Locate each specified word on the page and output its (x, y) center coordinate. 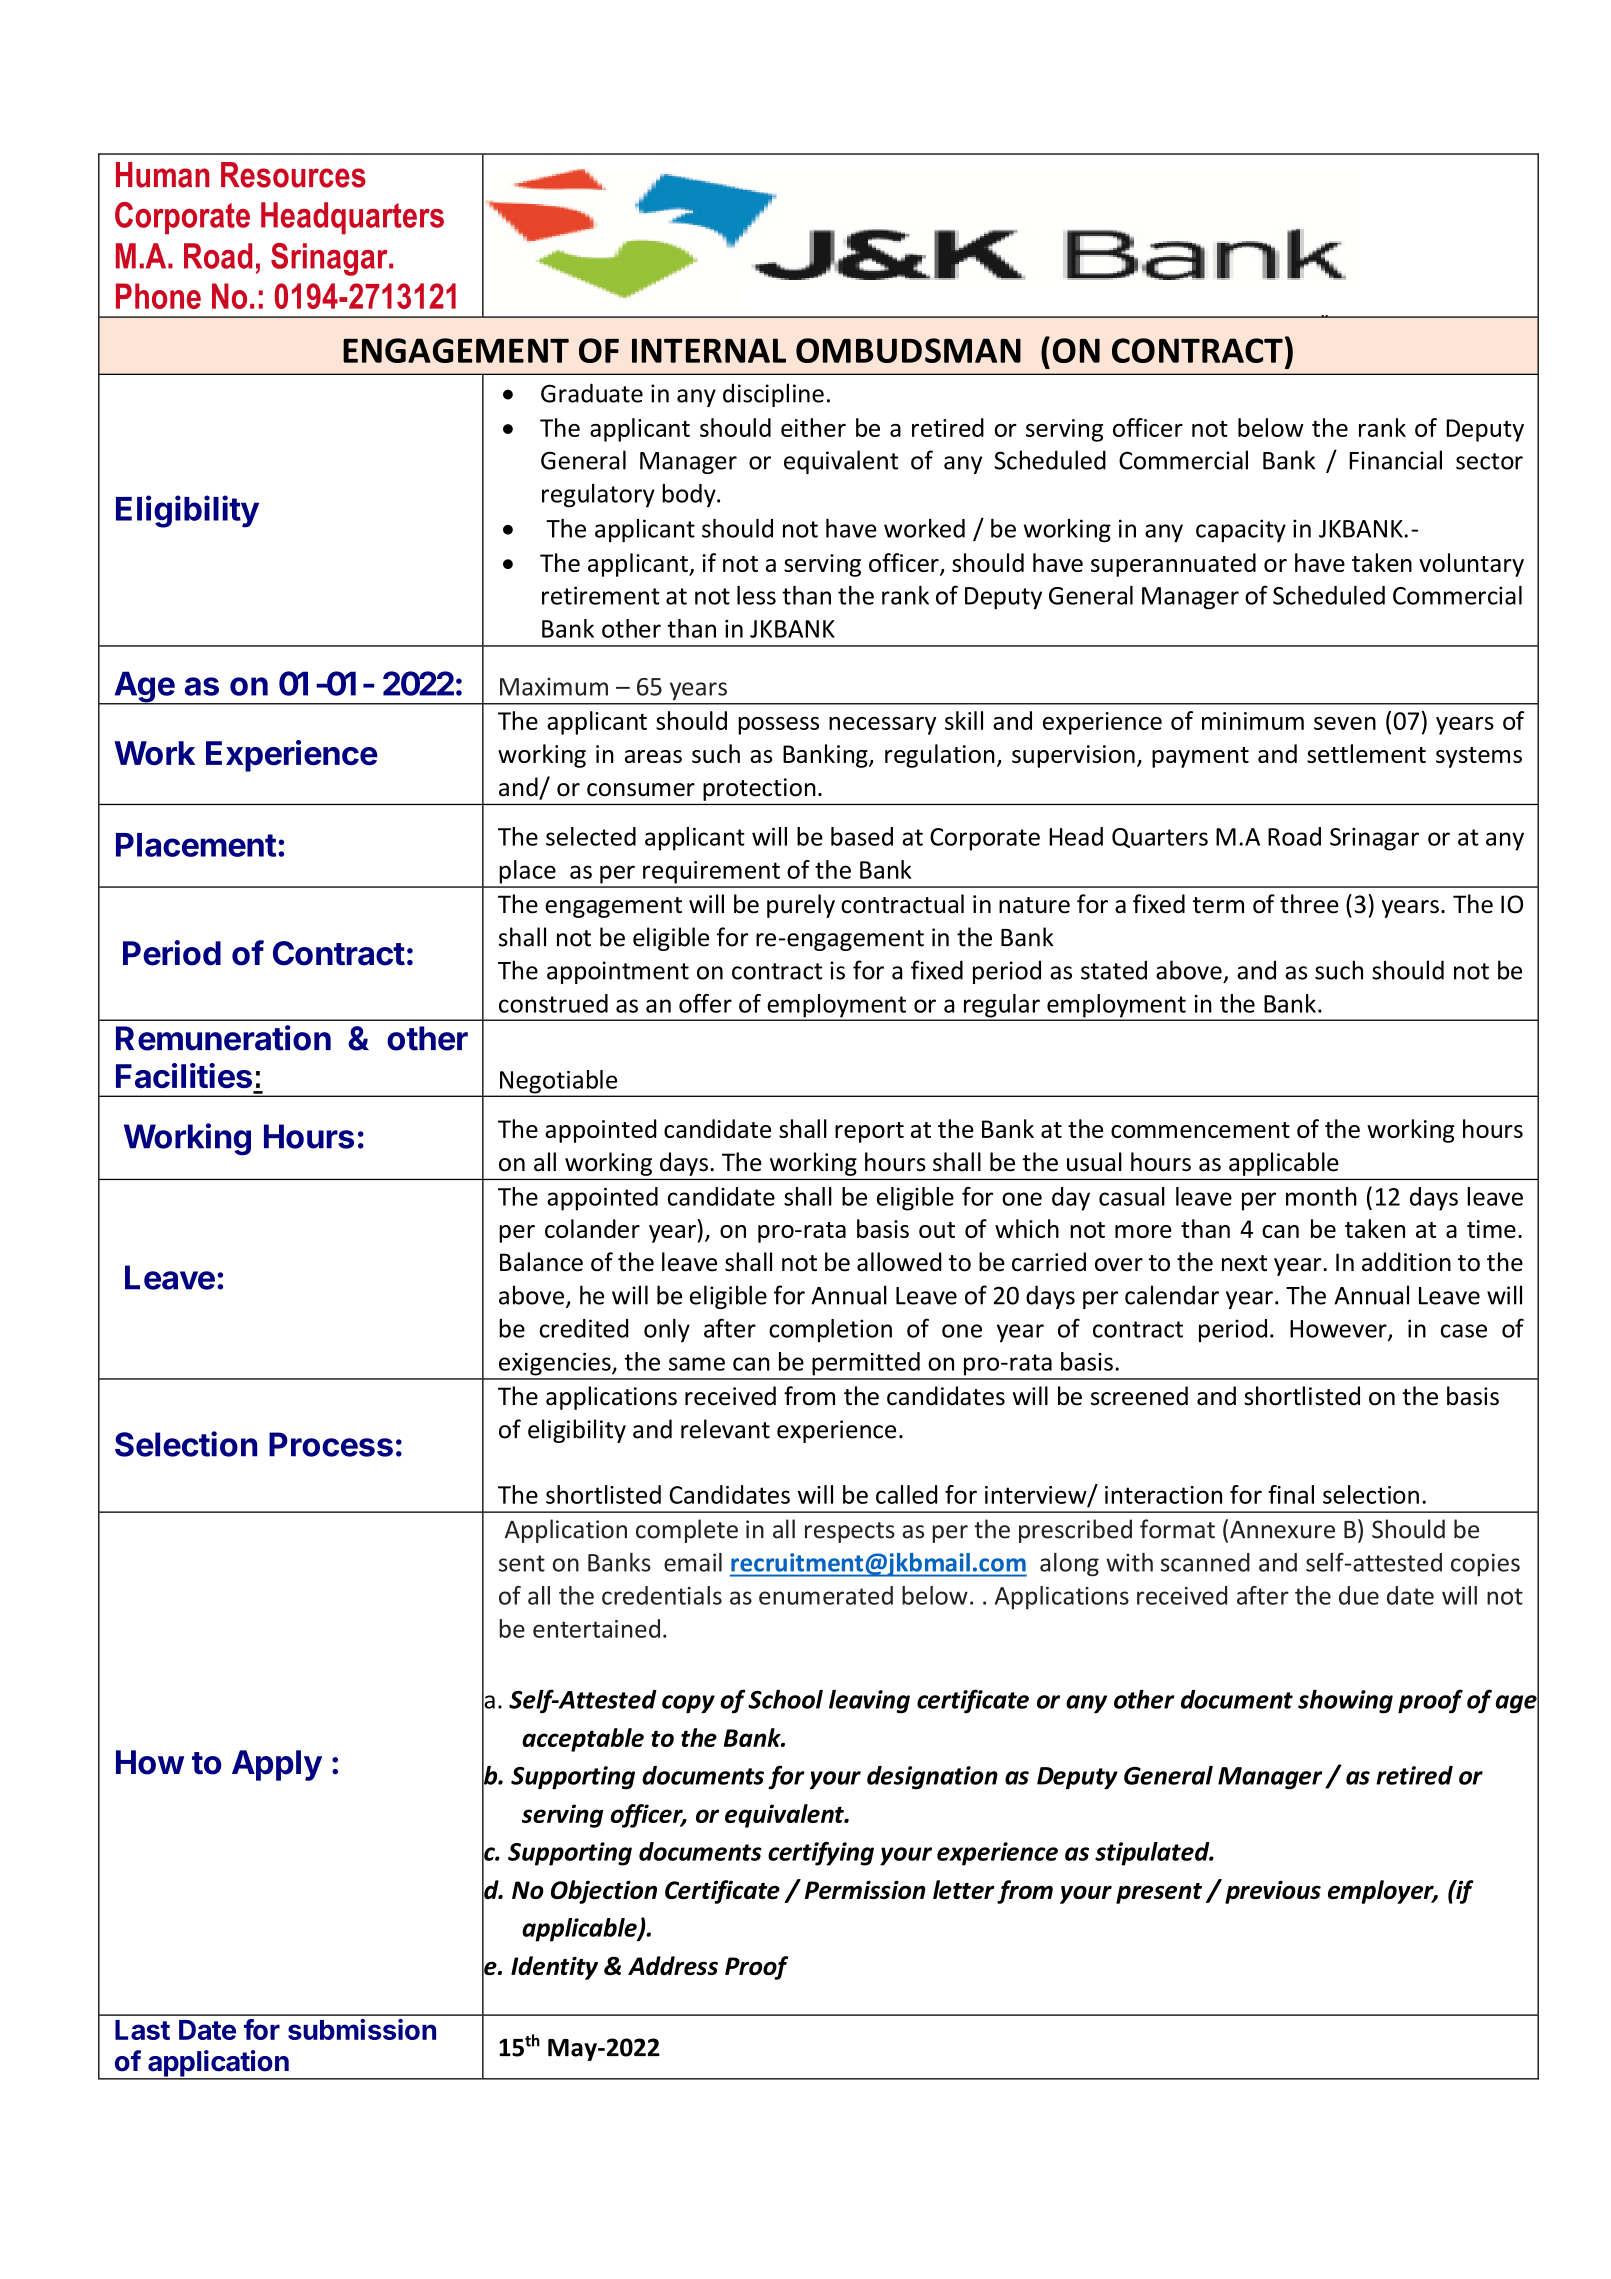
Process (331, 1444)
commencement (1200, 1130)
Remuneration (223, 1038)
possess (778, 726)
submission (362, 2029)
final (1291, 1494)
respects (850, 1532)
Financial (1395, 460)
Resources (293, 175)
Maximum (554, 686)
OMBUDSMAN (908, 350)
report (869, 1132)
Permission (865, 1889)
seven (1345, 723)
